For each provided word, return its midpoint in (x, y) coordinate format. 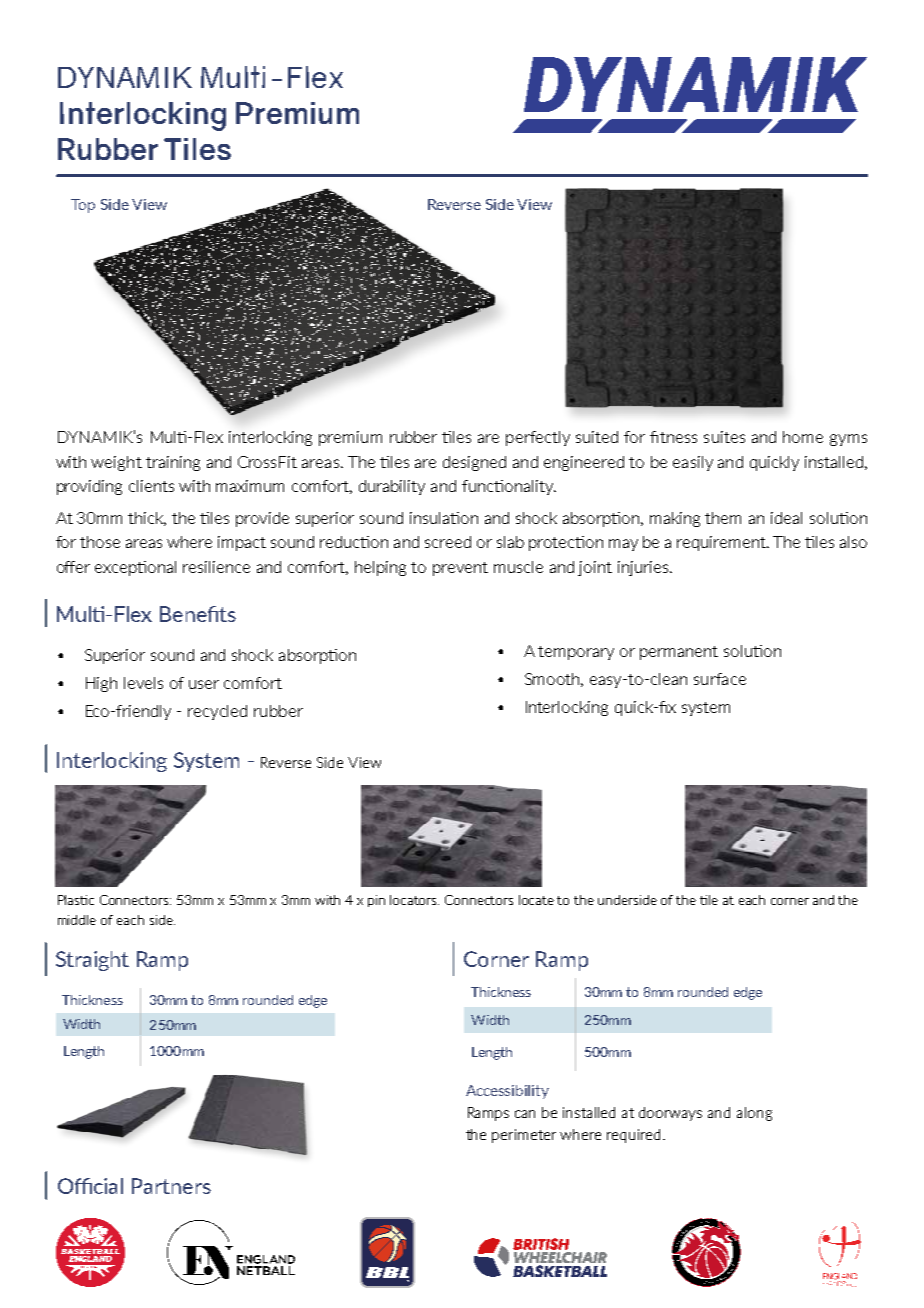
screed (448, 542)
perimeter (524, 1136)
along (754, 1114)
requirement (722, 543)
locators (414, 900)
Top (83, 206)
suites (724, 437)
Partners (171, 1186)
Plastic (76, 900)
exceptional (135, 568)
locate (536, 900)
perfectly (538, 438)
